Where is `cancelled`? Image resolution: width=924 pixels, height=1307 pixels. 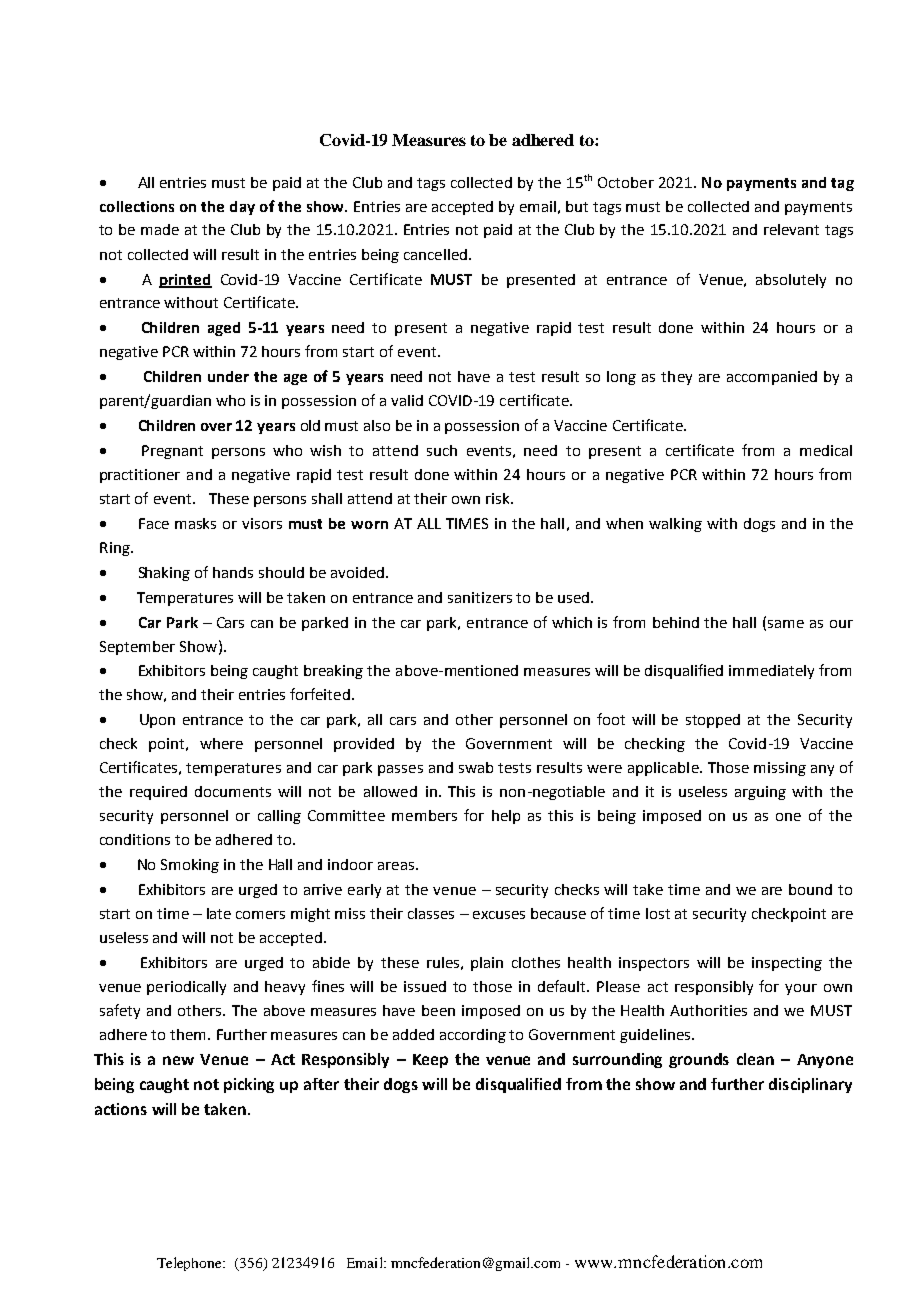 cancelled is located at coordinates (435, 254).
